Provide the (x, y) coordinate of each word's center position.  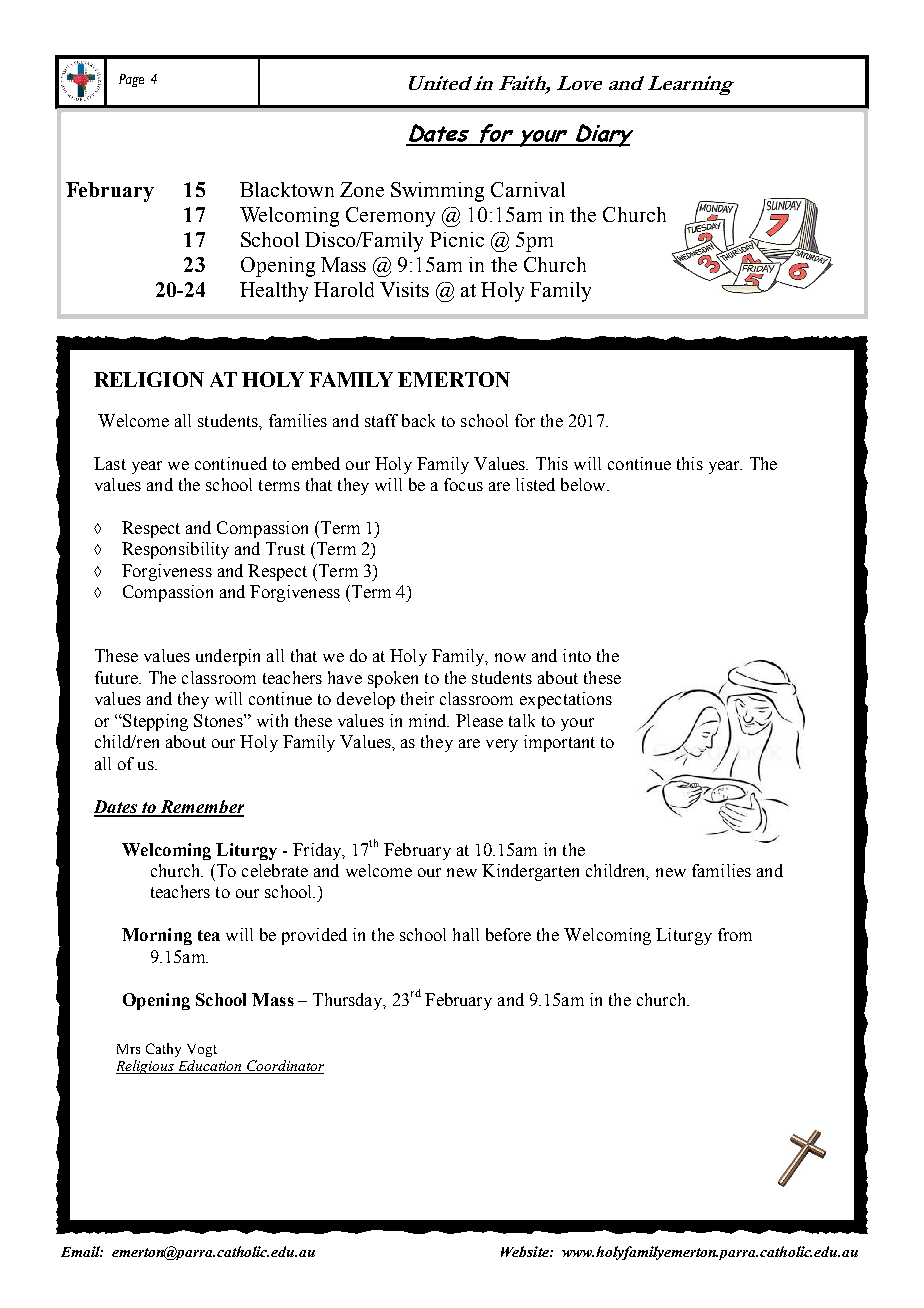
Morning (157, 936)
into (577, 655)
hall (466, 934)
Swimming (437, 192)
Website (526, 1251)
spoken (393, 679)
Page (131, 80)
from (735, 934)
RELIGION (149, 379)
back (418, 420)
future (117, 677)
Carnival (528, 189)
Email (82, 1251)
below (584, 484)
